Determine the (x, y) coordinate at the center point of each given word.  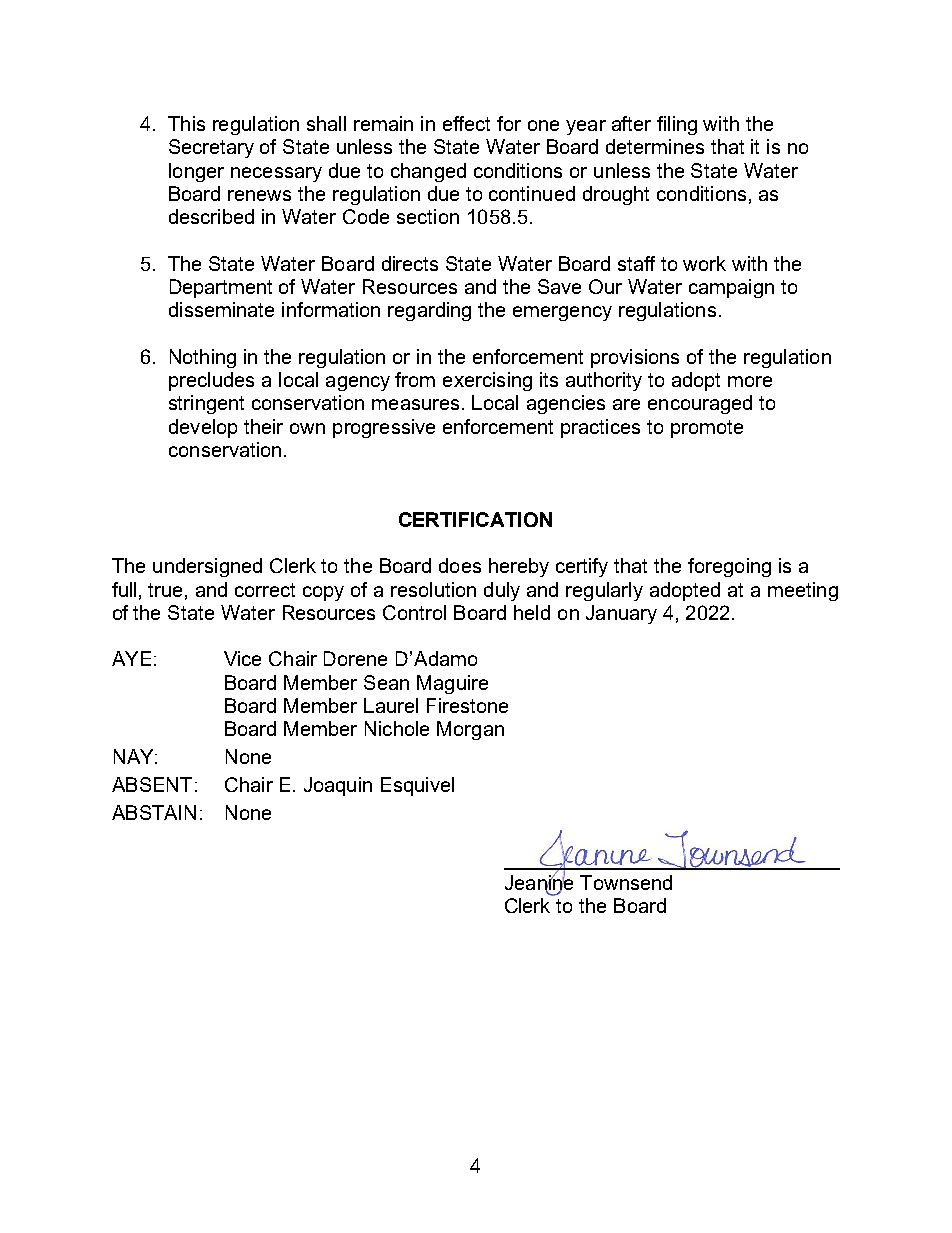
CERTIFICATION (475, 519)
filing (677, 125)
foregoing (729, 567)
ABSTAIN (154, 812)
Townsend (626, 882)
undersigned (207, 567)
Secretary (211, 148)
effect (466, 123)
